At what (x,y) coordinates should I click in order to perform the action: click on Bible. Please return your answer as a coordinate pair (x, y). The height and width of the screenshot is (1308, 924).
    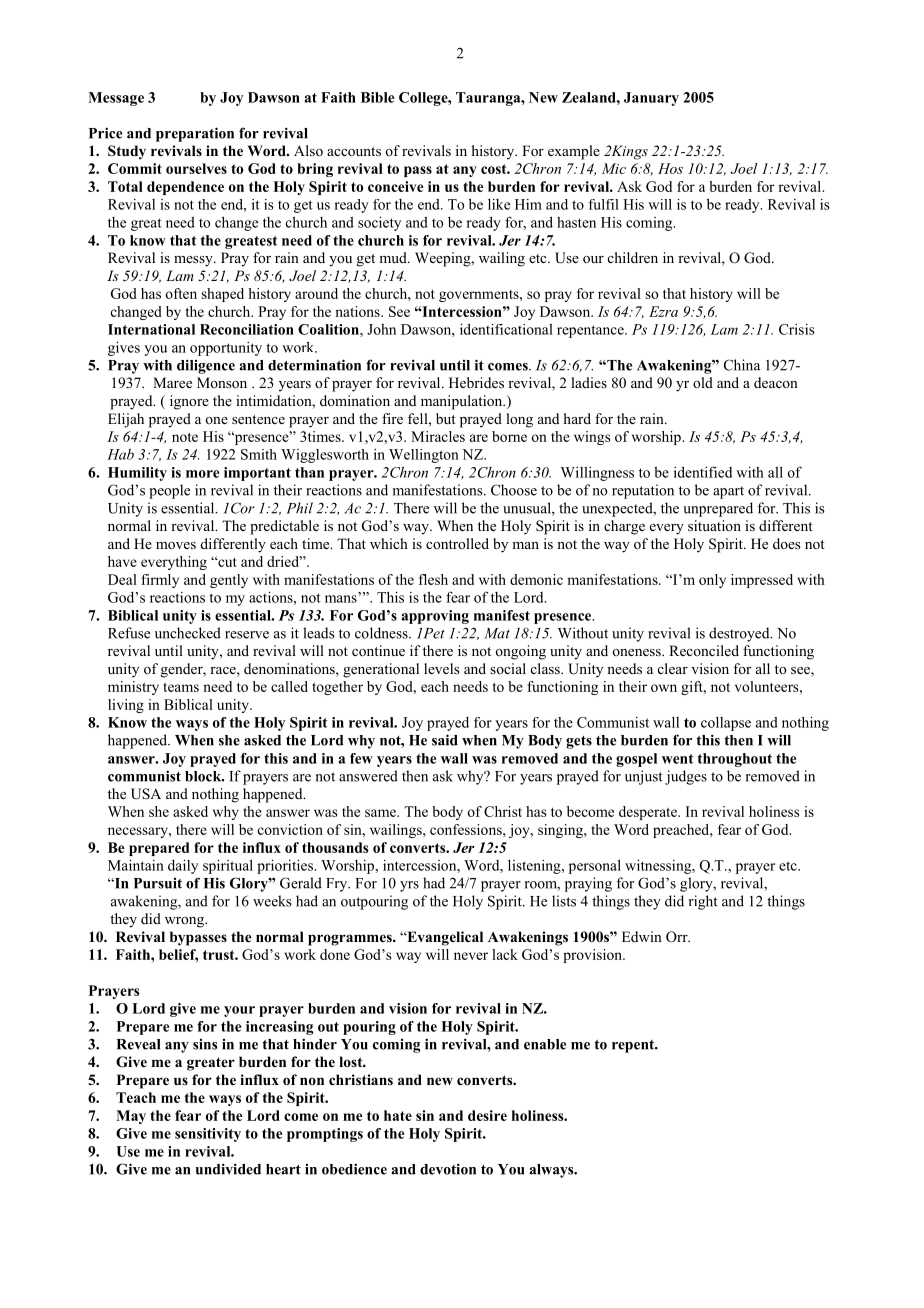
    Looking at the image, I should click on (377, 97).
